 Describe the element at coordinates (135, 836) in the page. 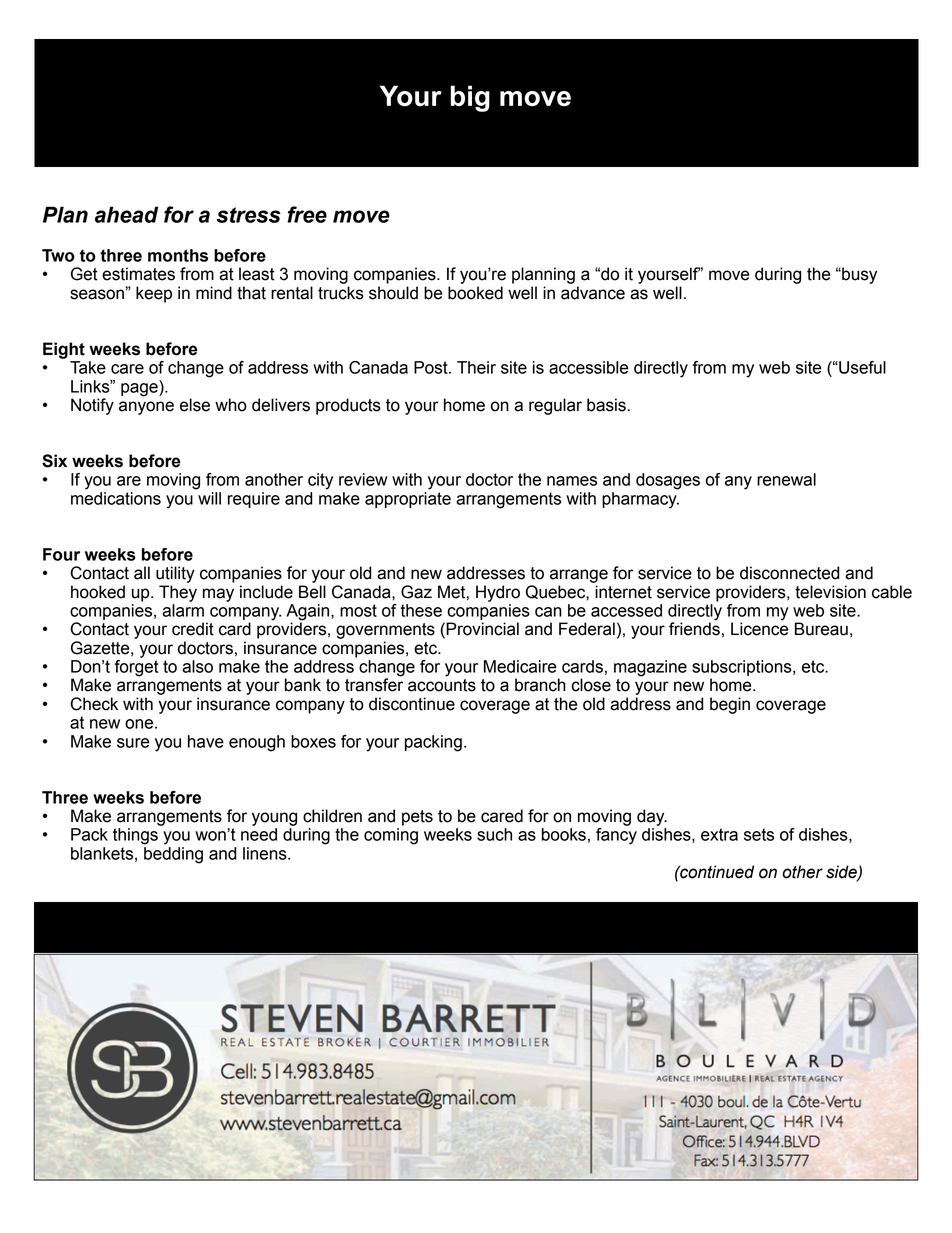

I see `things` at that location.
